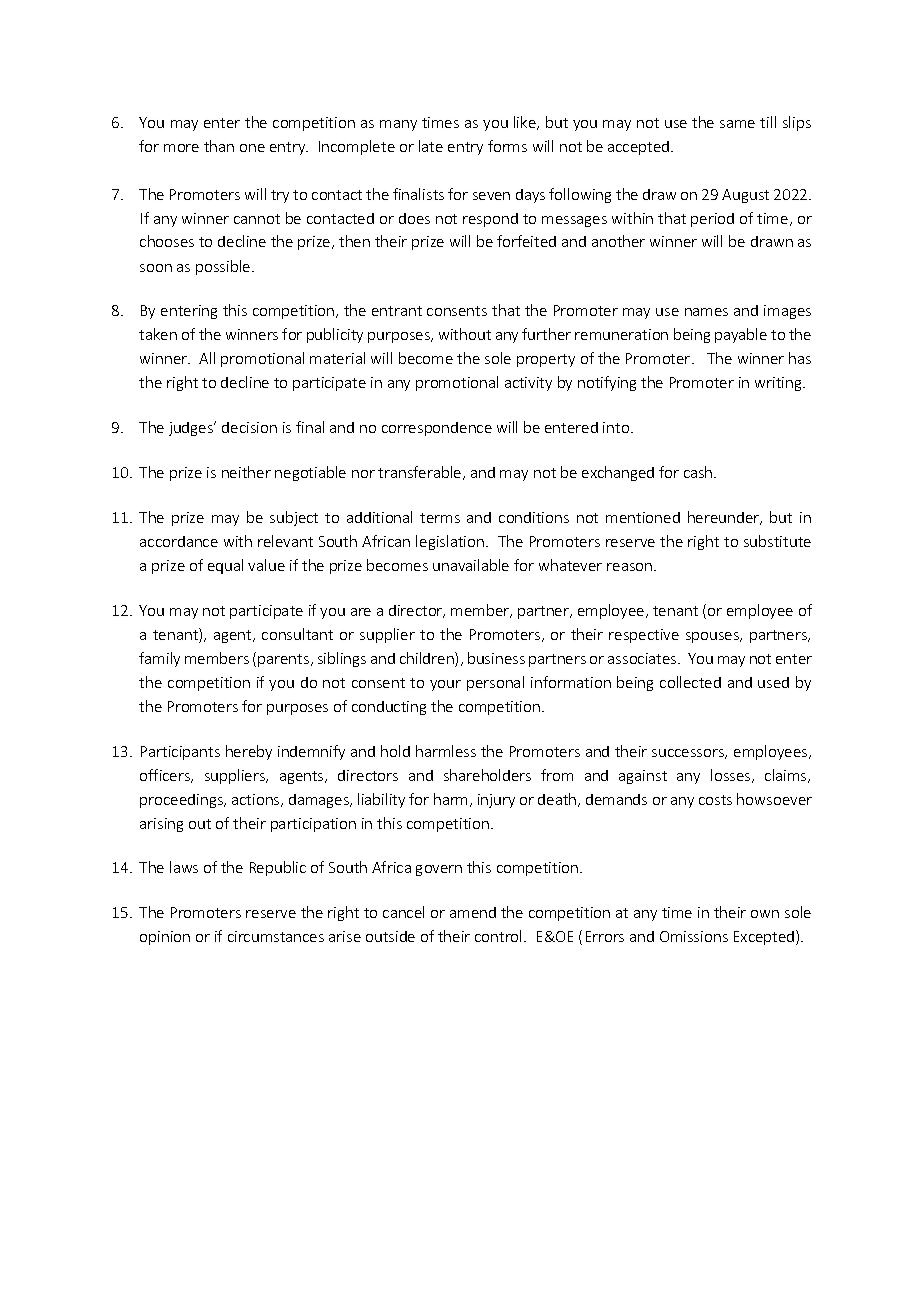 This page has height=1308, width=924. What do you see at coordinates (276, 936) in the page?
I see `circumstances` at bounding box center [276, 936].
